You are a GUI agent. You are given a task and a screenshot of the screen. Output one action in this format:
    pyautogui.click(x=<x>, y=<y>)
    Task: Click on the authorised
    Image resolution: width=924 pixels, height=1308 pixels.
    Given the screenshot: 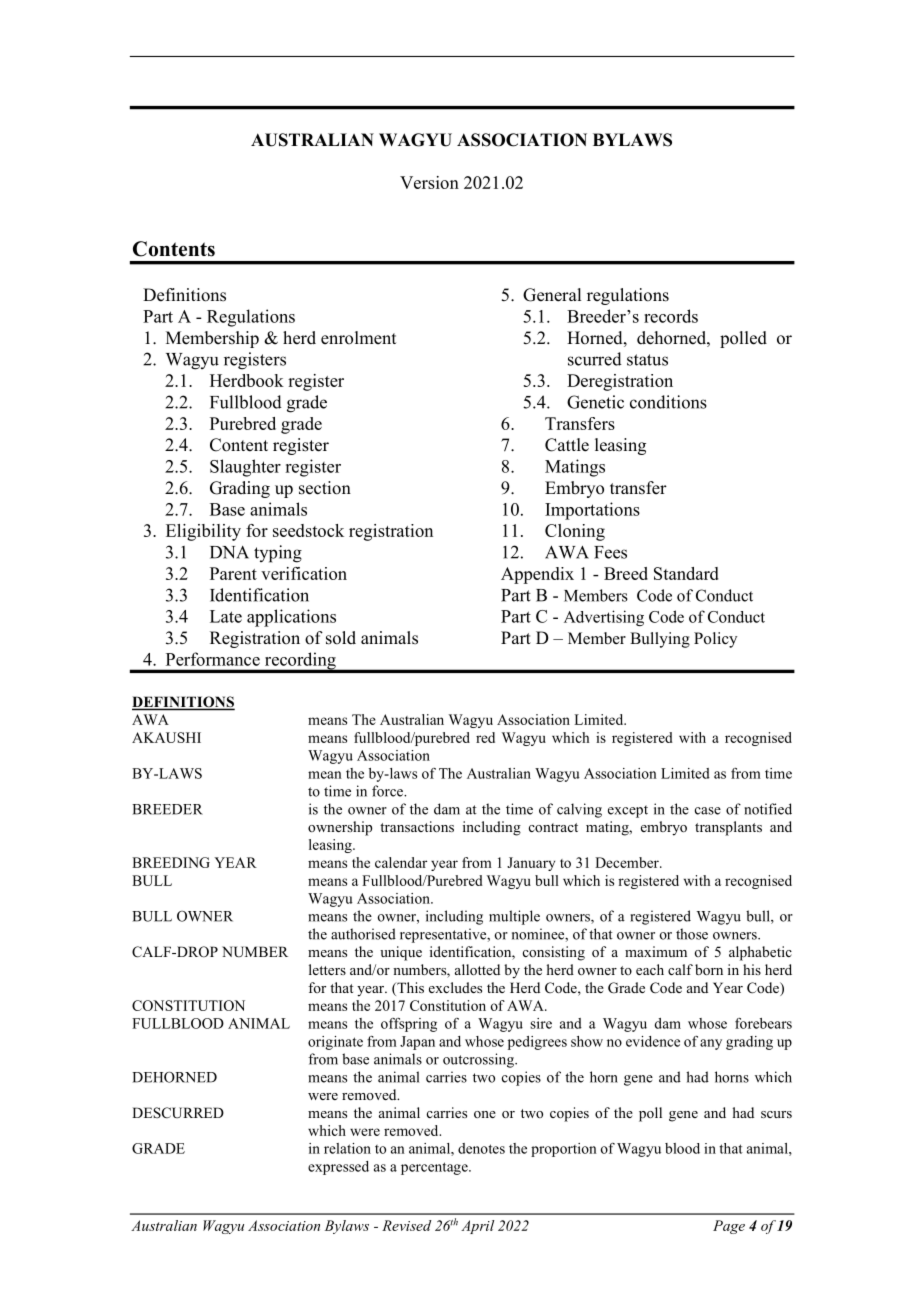 What is the action you would take?
    pyautogui.click(x=363, y=934)
